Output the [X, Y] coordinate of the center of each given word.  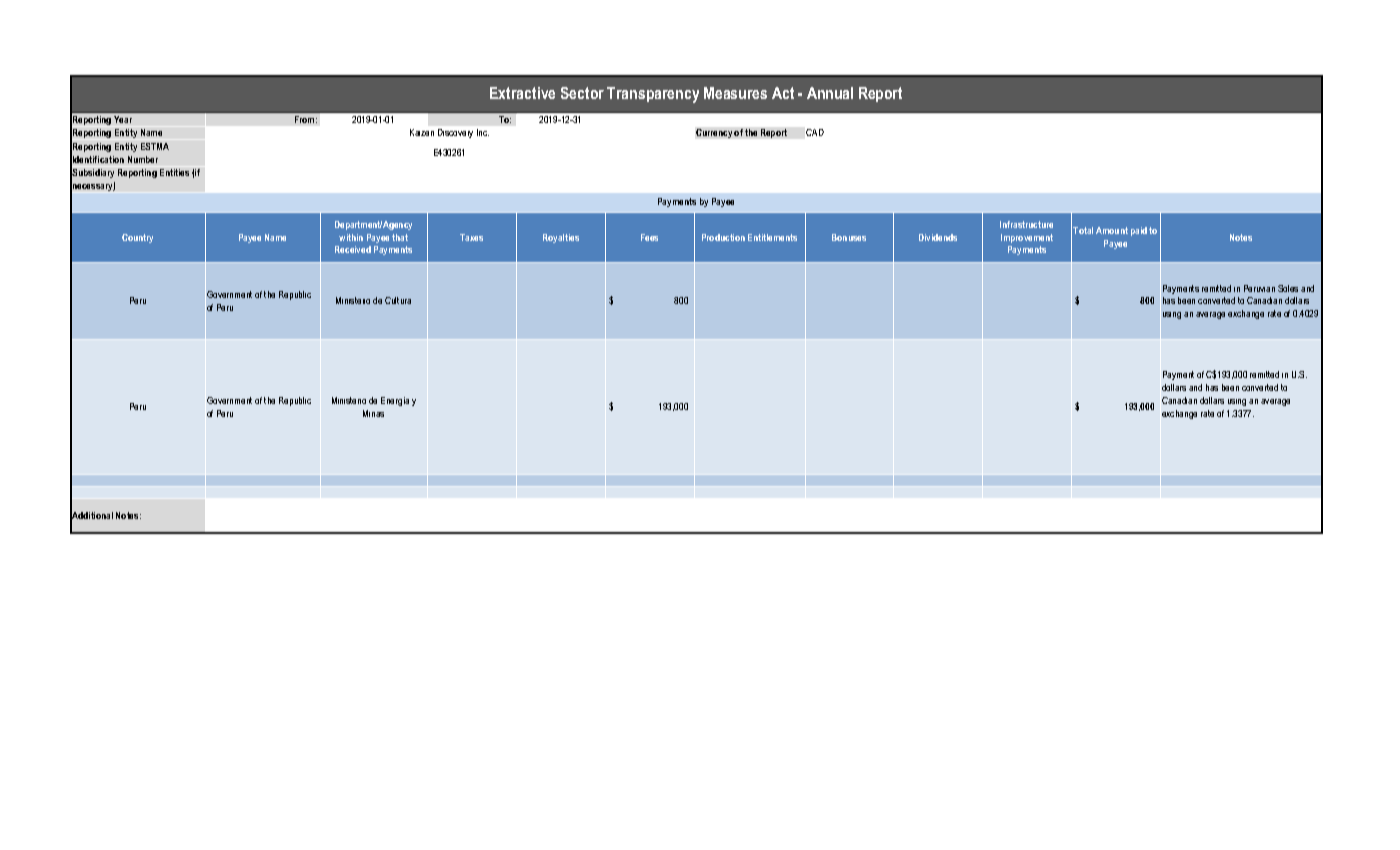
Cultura [398, 300]
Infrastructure [1026, 224]
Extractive [522, 93]
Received [353, 249]
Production [723, 237]
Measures [735, 93]
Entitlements [772, 237]
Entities [174, 172]
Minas [373, 413]
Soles [1288, 288]
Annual [830, 93]
